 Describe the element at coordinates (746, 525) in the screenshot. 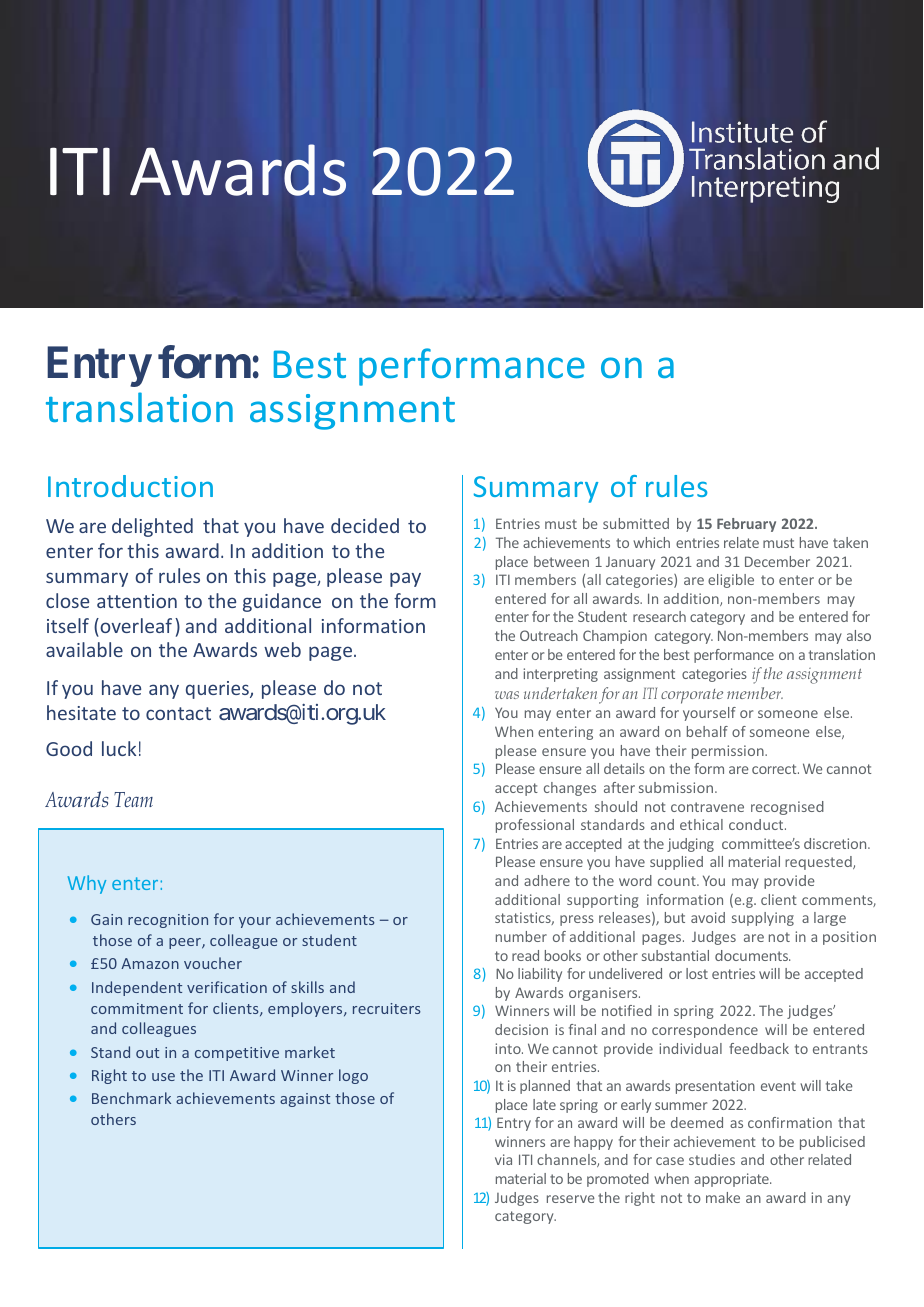

I see `February` at that location.
